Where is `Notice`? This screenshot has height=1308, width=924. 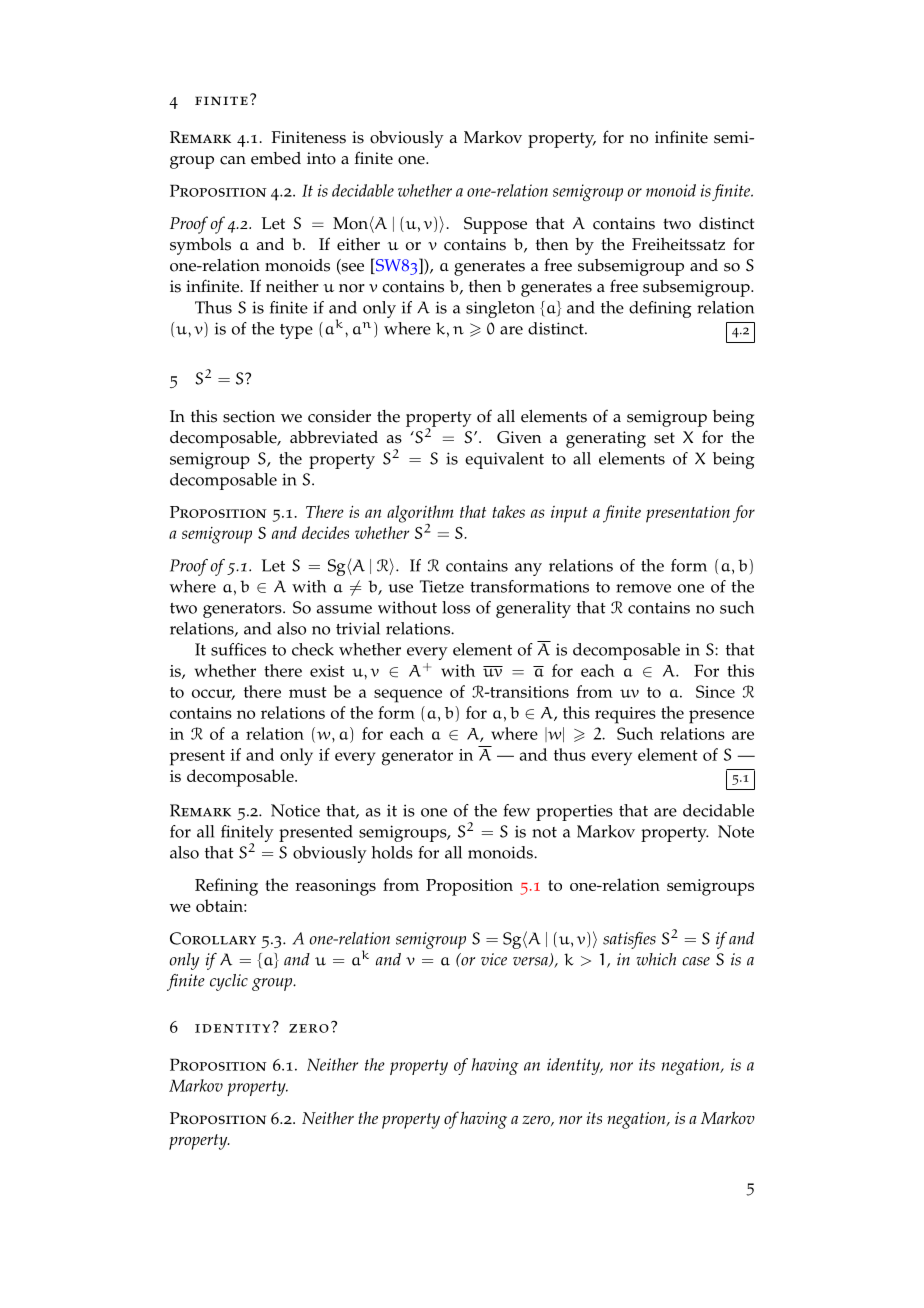 Notice is located at coordinates (295, 810).
